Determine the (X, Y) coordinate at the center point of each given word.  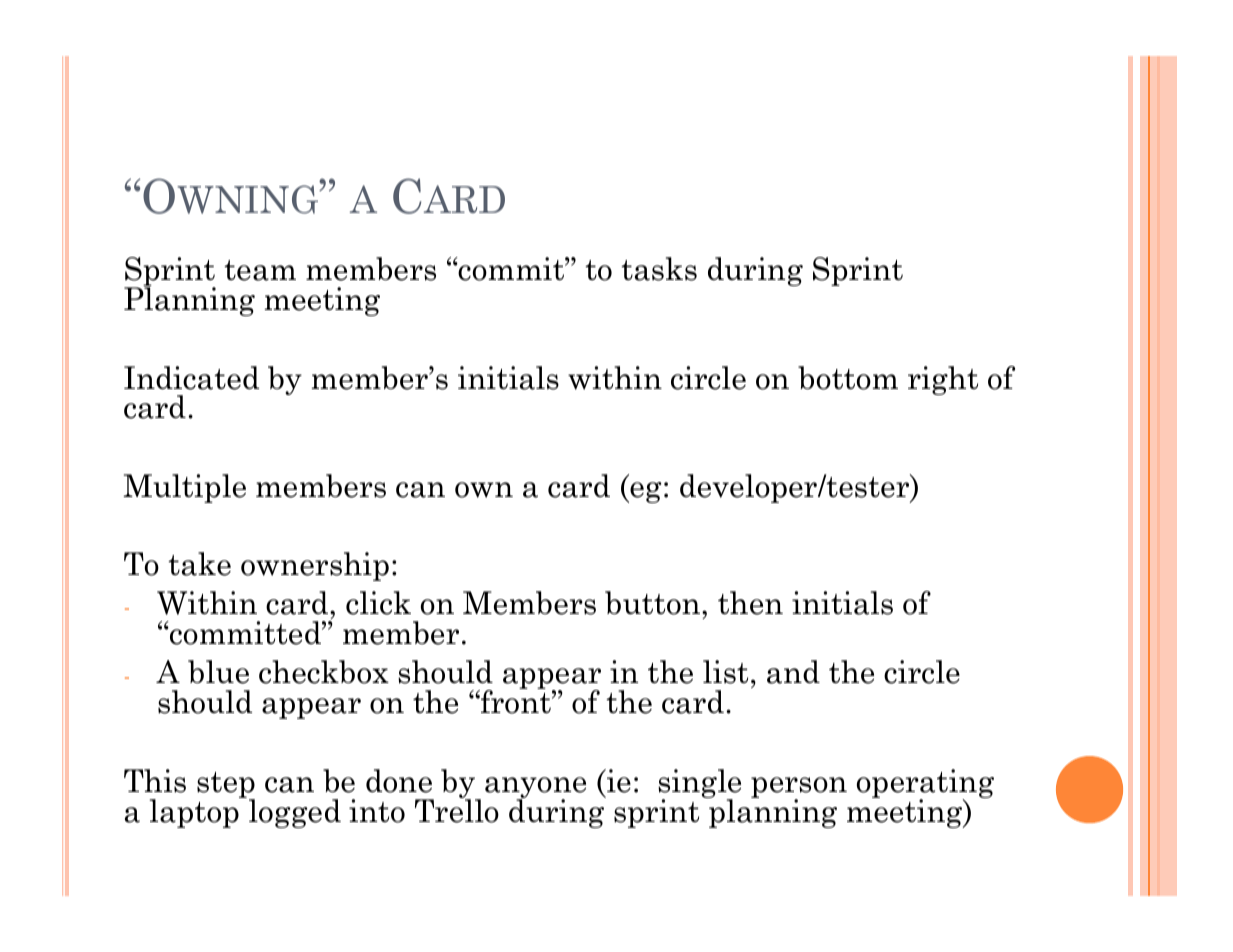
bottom (848, 378)
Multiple (184, 488)
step (226, 786)
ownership (315, 566)
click (378, 603)
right (943, 380)
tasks (659, 269)
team (260, 270)
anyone (535, 789)
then (750, 603)
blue (218, 672)
